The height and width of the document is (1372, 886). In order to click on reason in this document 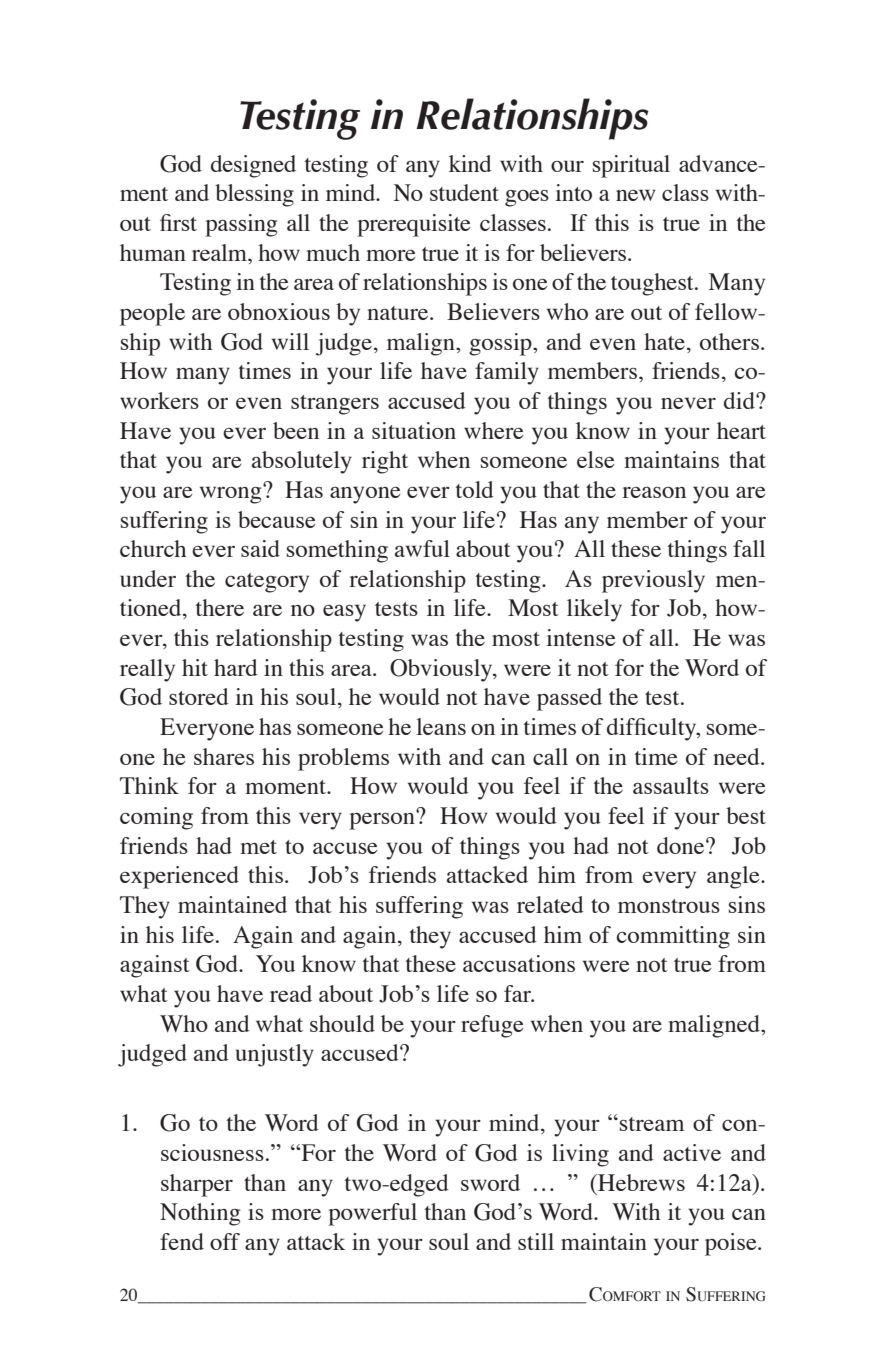, I will do `click(654, 492)`.
